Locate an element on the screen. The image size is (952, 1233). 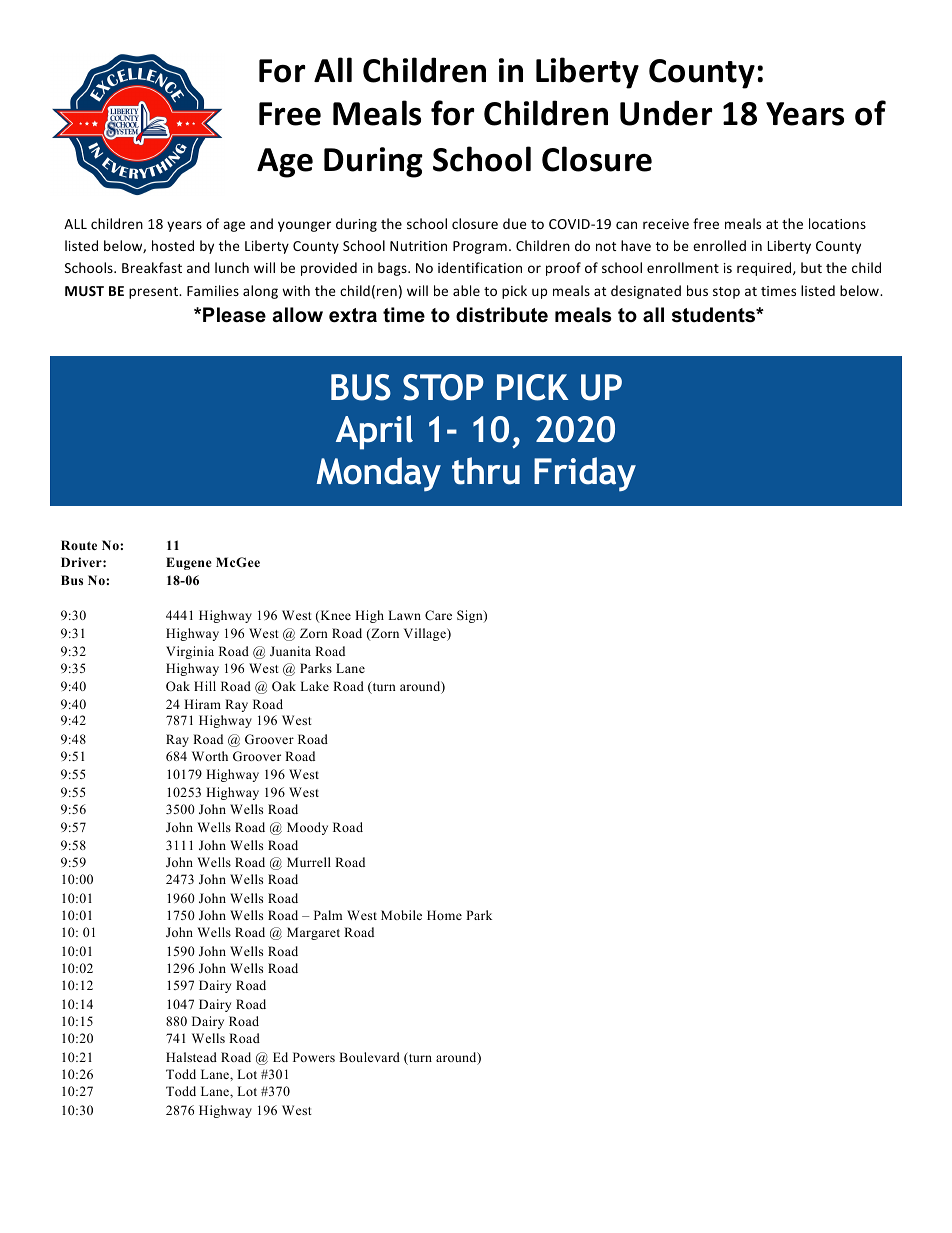
Under is located at coordinates (666, 113).
